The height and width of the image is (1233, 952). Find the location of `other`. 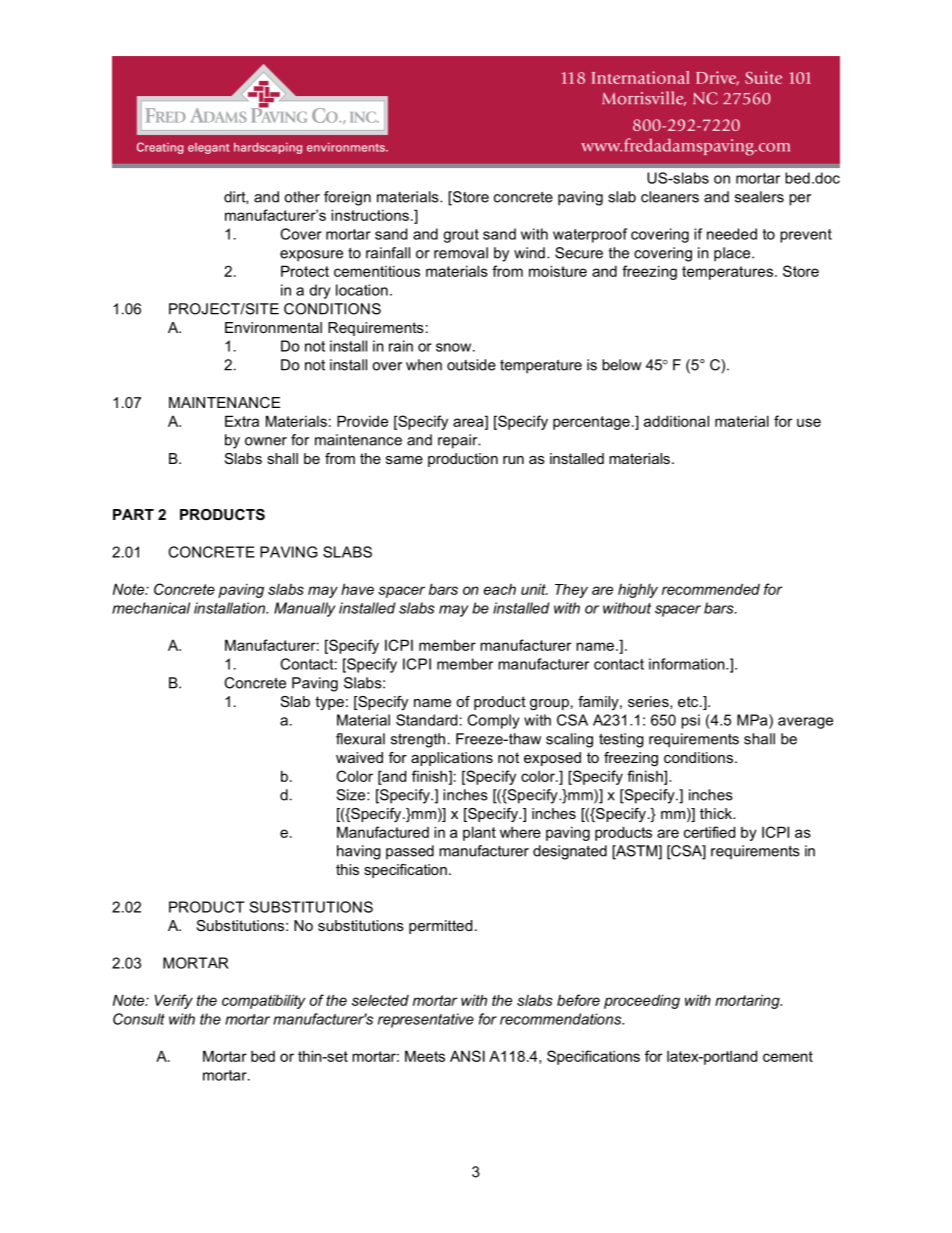

other is located at coordinates (302, 197).
